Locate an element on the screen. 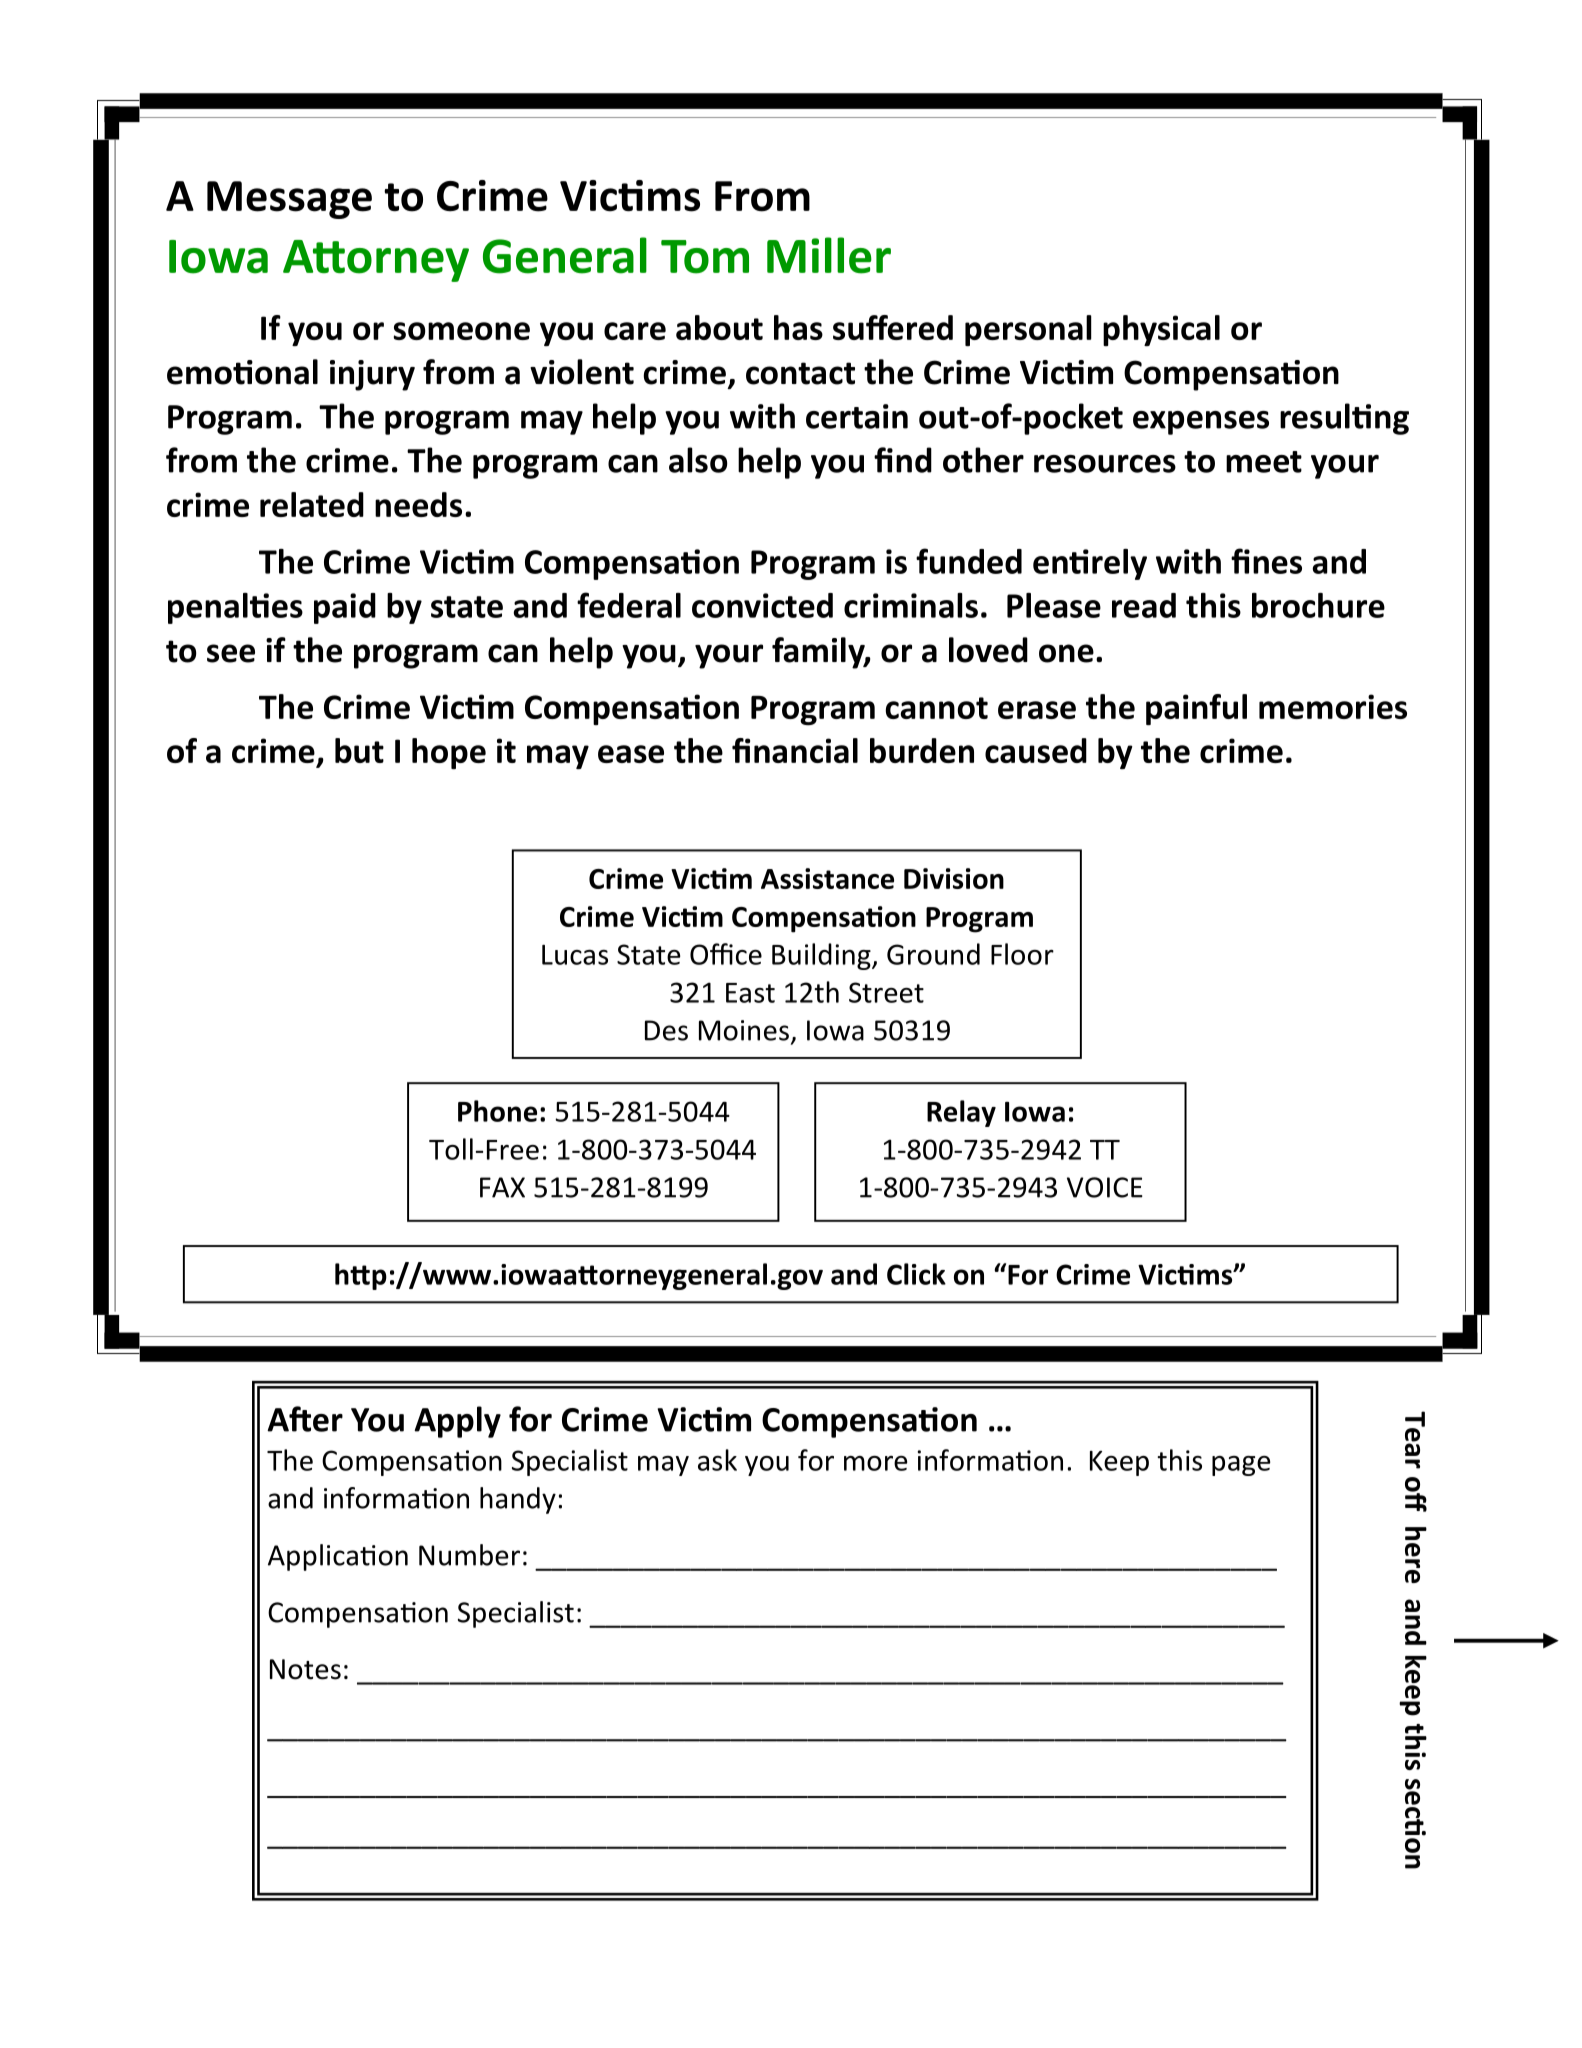 The width and height of the screenshot is (1582, 2048). Message is located at coordinates (289, 200).
